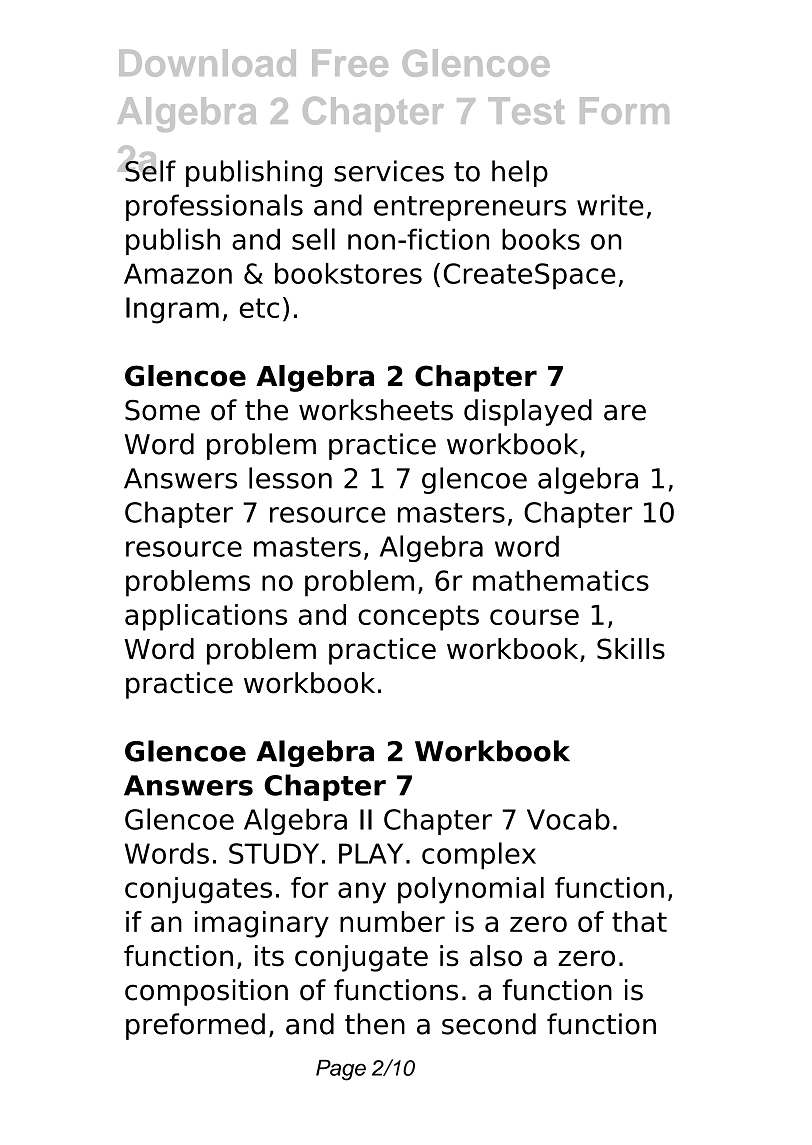  I want to click on Skills, so click(631, 649).
